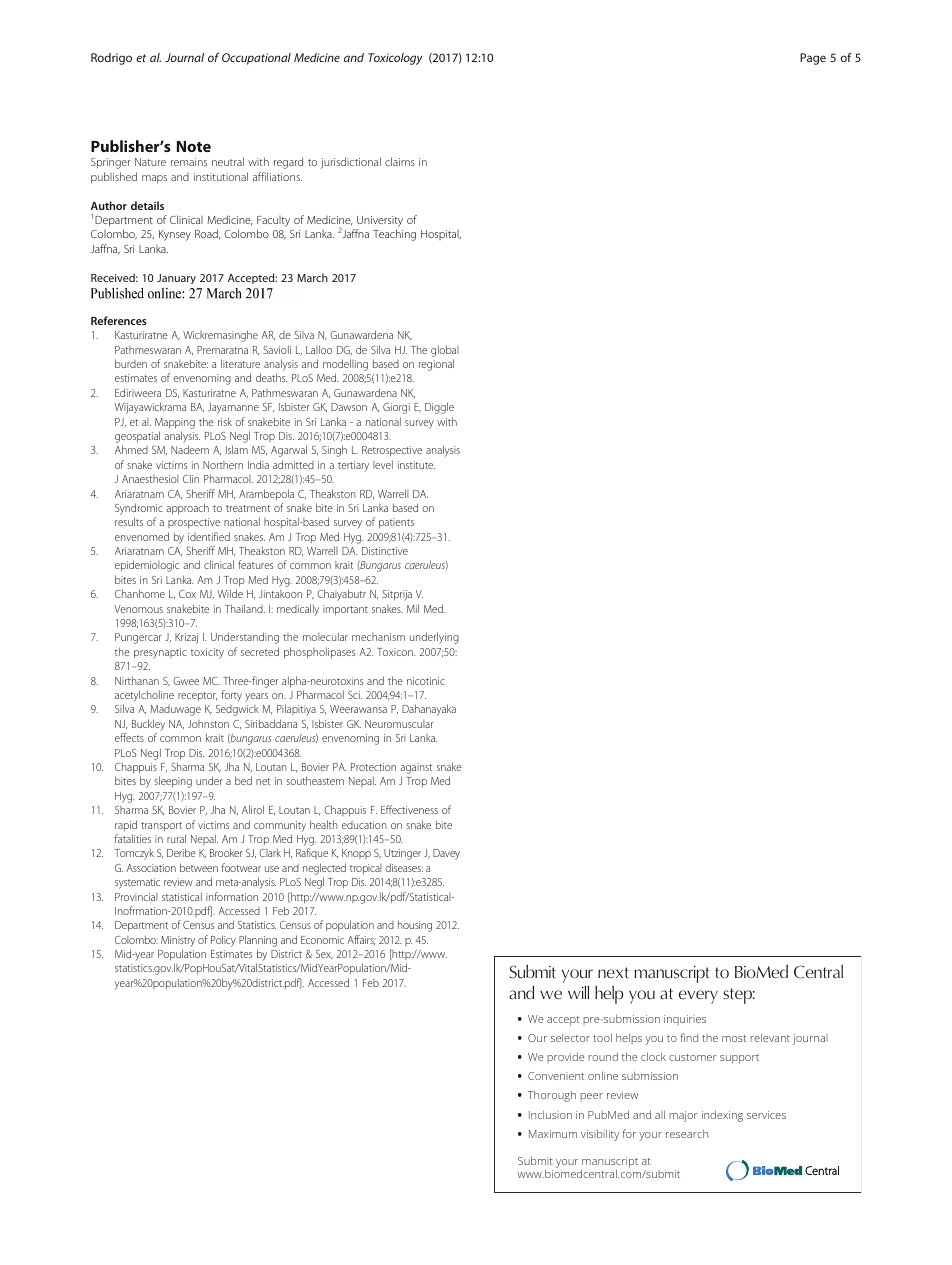  What do you see at coordinates (445, 351) in the screenshot?
I see `global` at bounding box center [445, 351].
